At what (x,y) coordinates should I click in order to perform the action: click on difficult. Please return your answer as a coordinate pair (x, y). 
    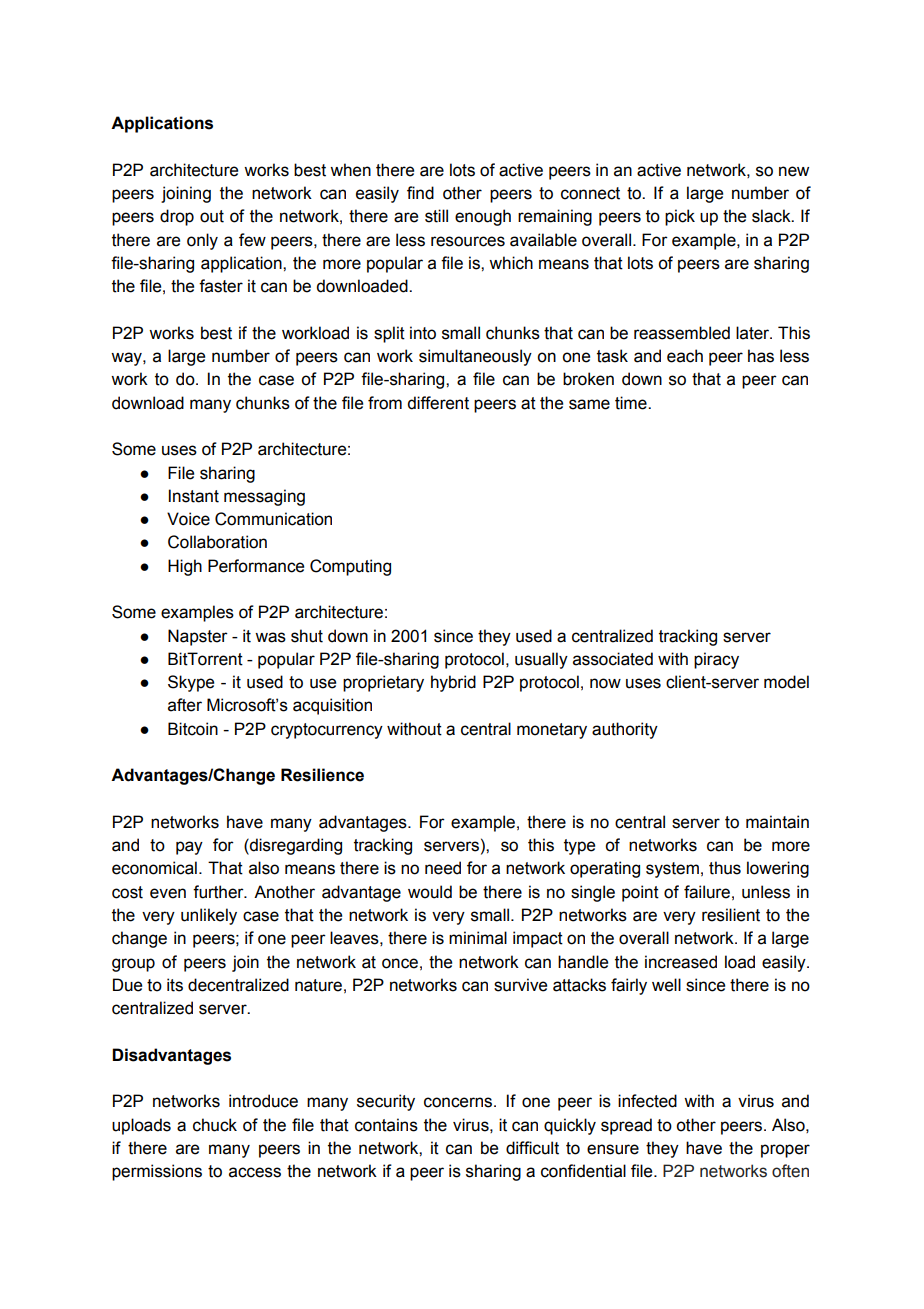
    Looking at the image, I should click on (532, 1148).
